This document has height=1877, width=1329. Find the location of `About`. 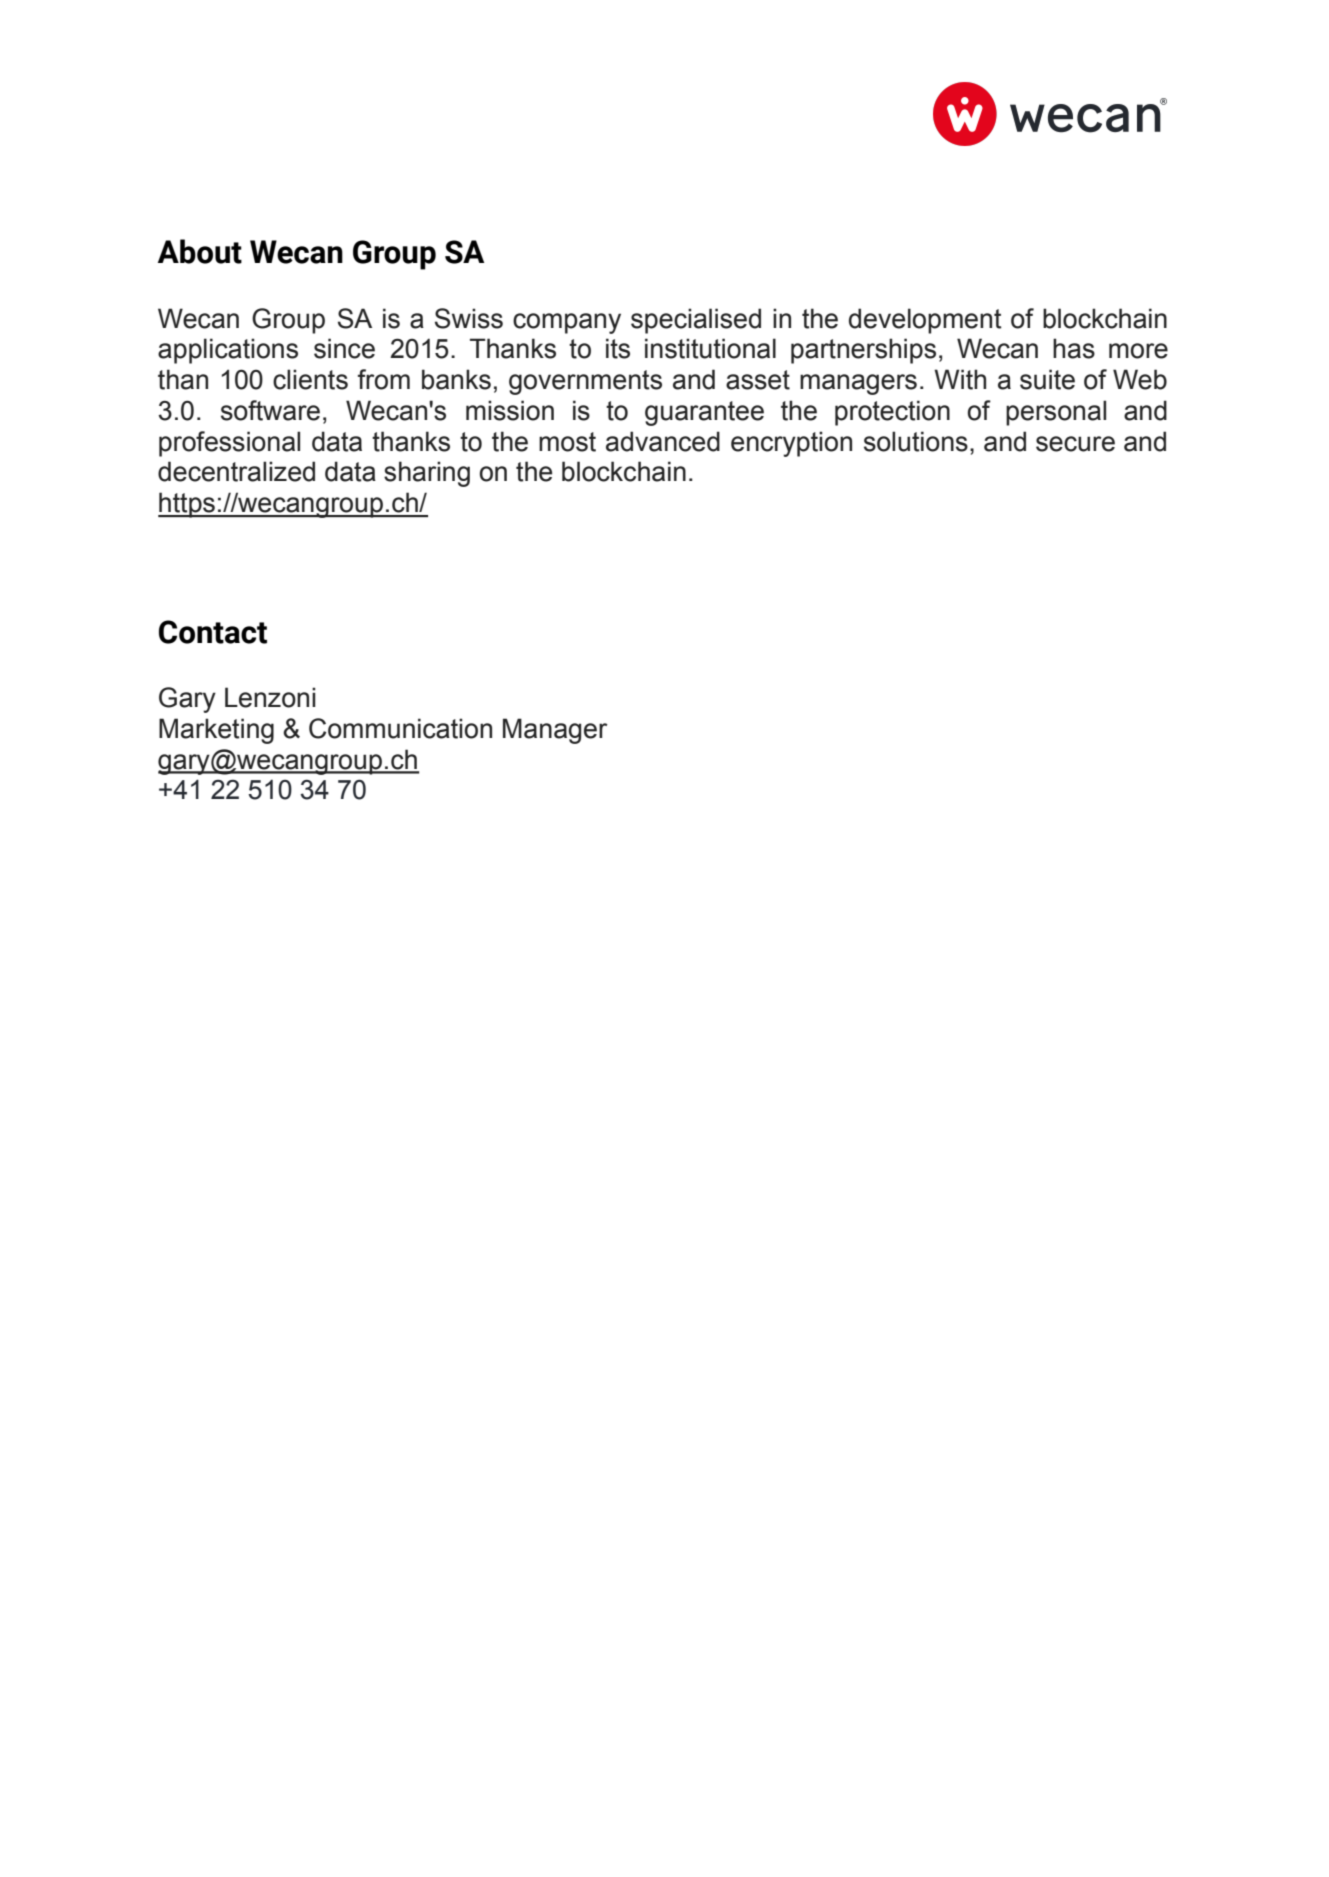

About is located at coordinates (200, 251).
